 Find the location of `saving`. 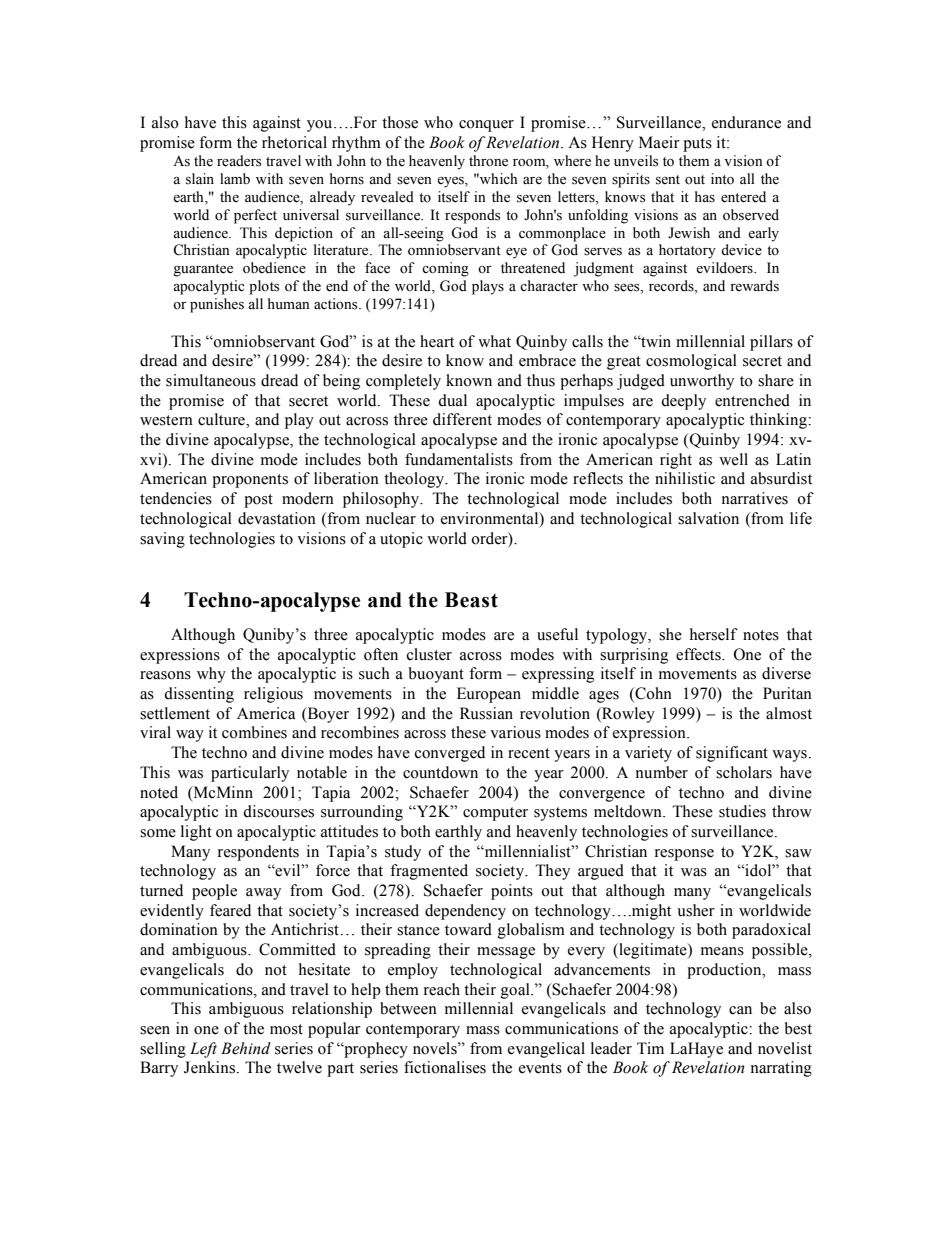

saving is located at coordinates (162, 540).
